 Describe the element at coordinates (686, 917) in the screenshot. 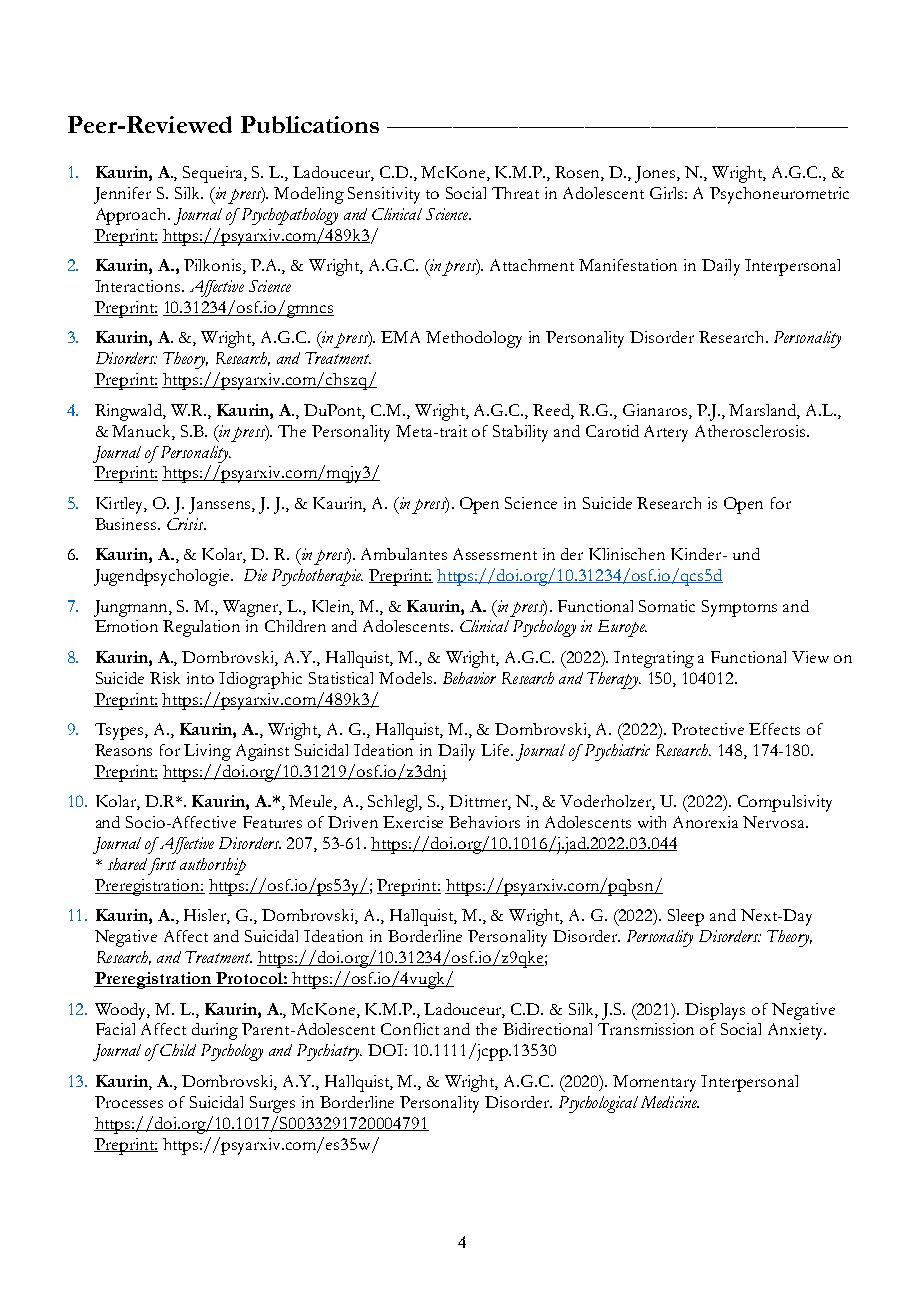

I see `Sleep` at that location.
